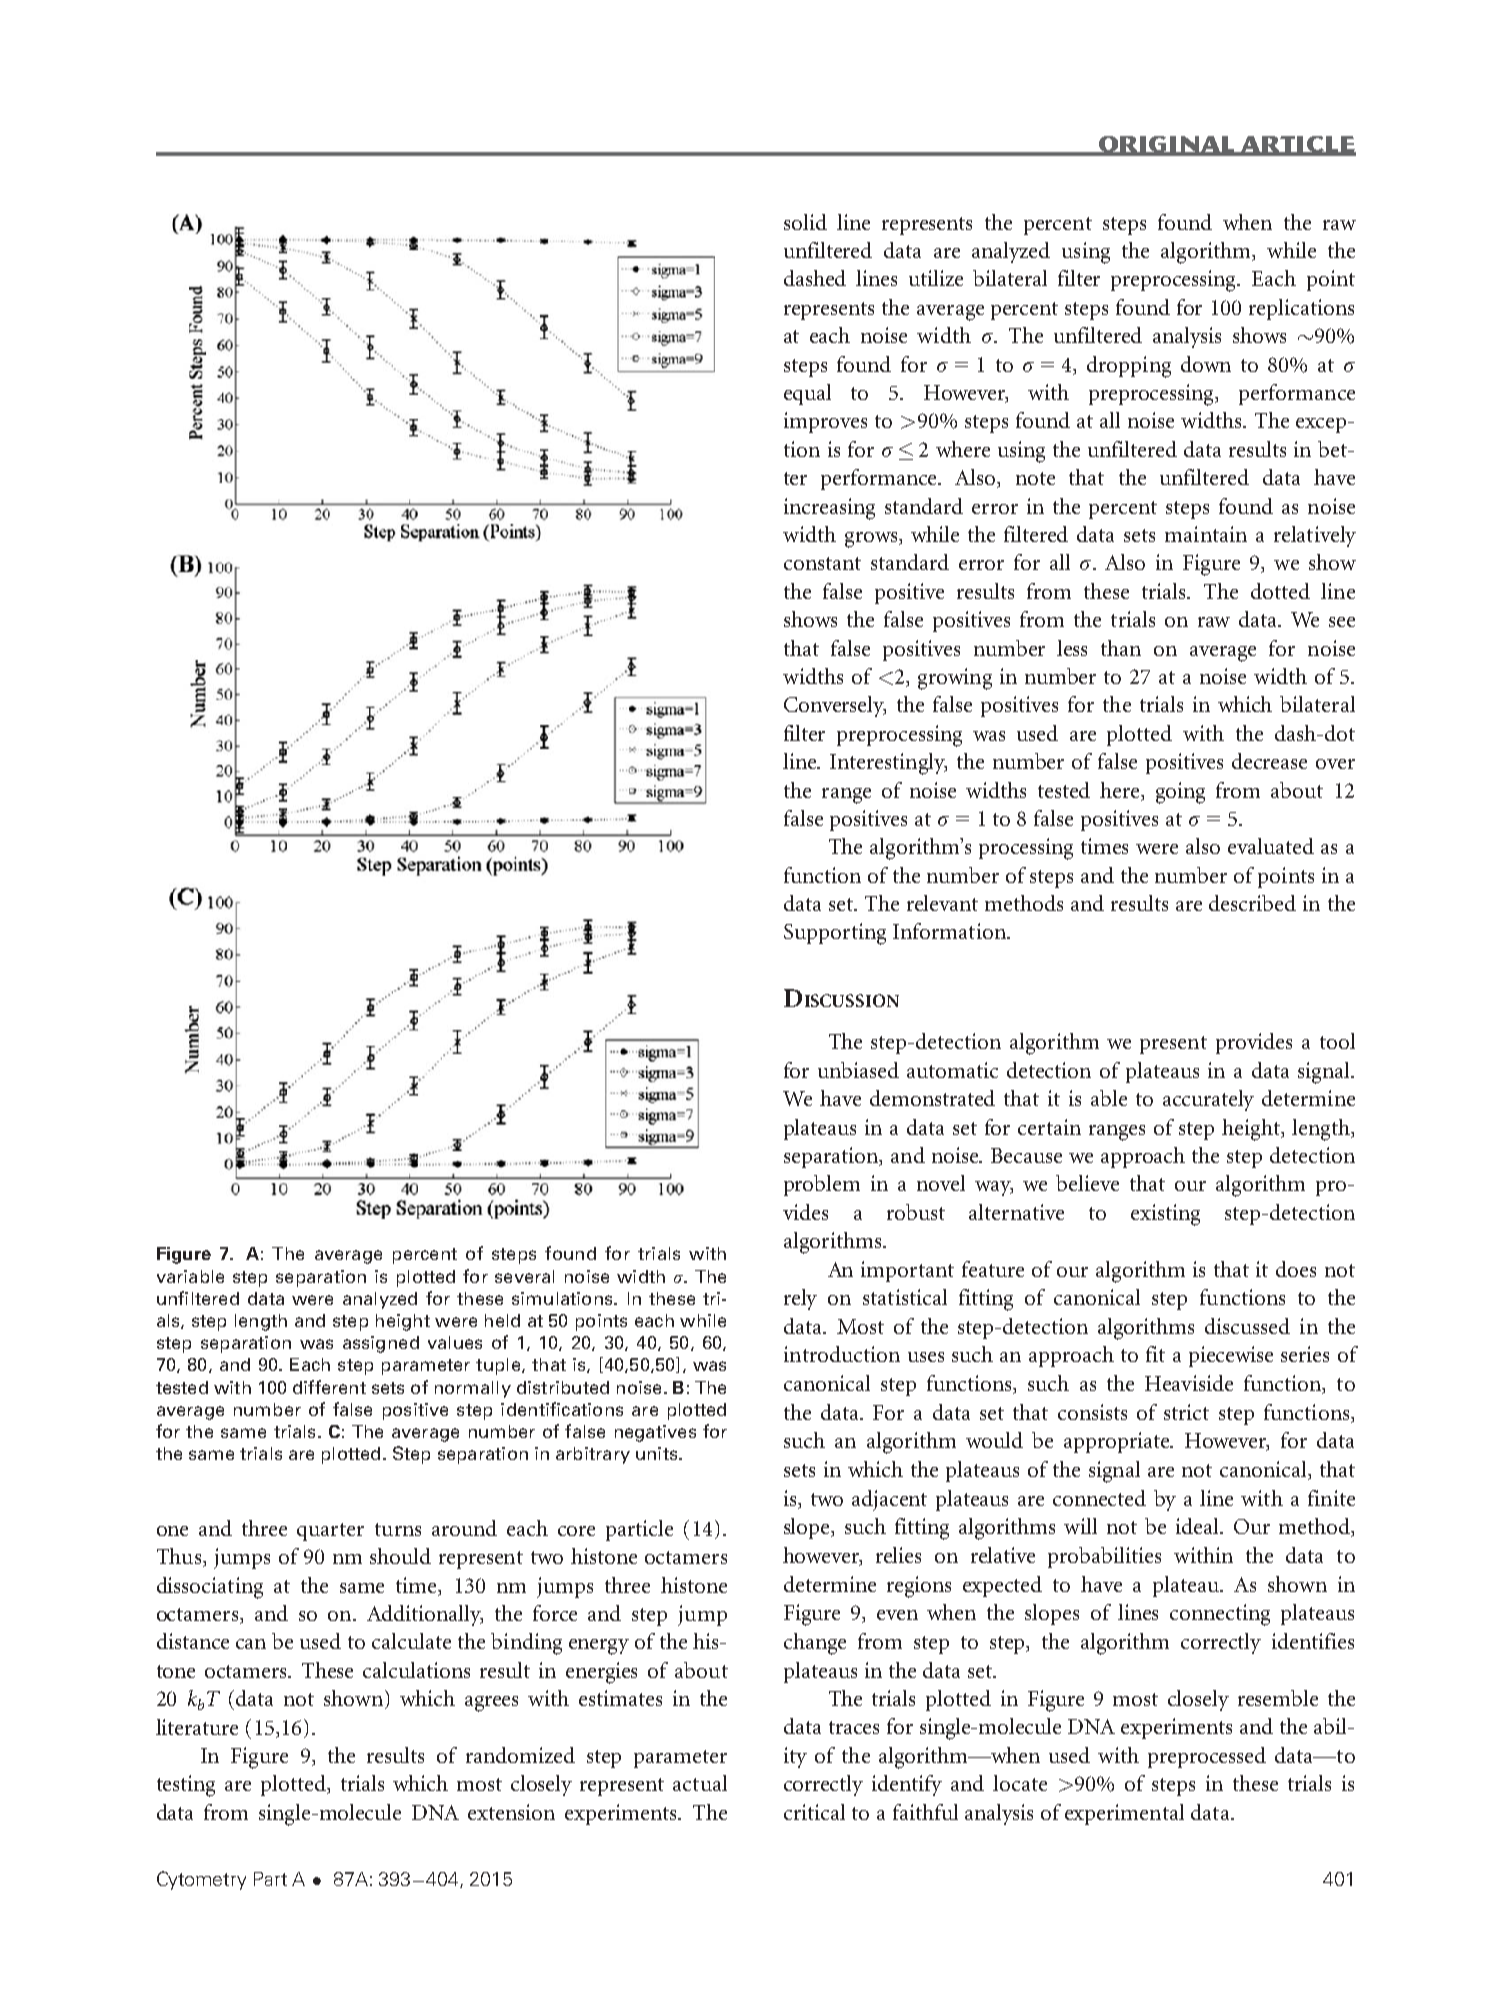 This page has height=2000, width=1511. I want to click on accurately, so click(1208, 1100).
